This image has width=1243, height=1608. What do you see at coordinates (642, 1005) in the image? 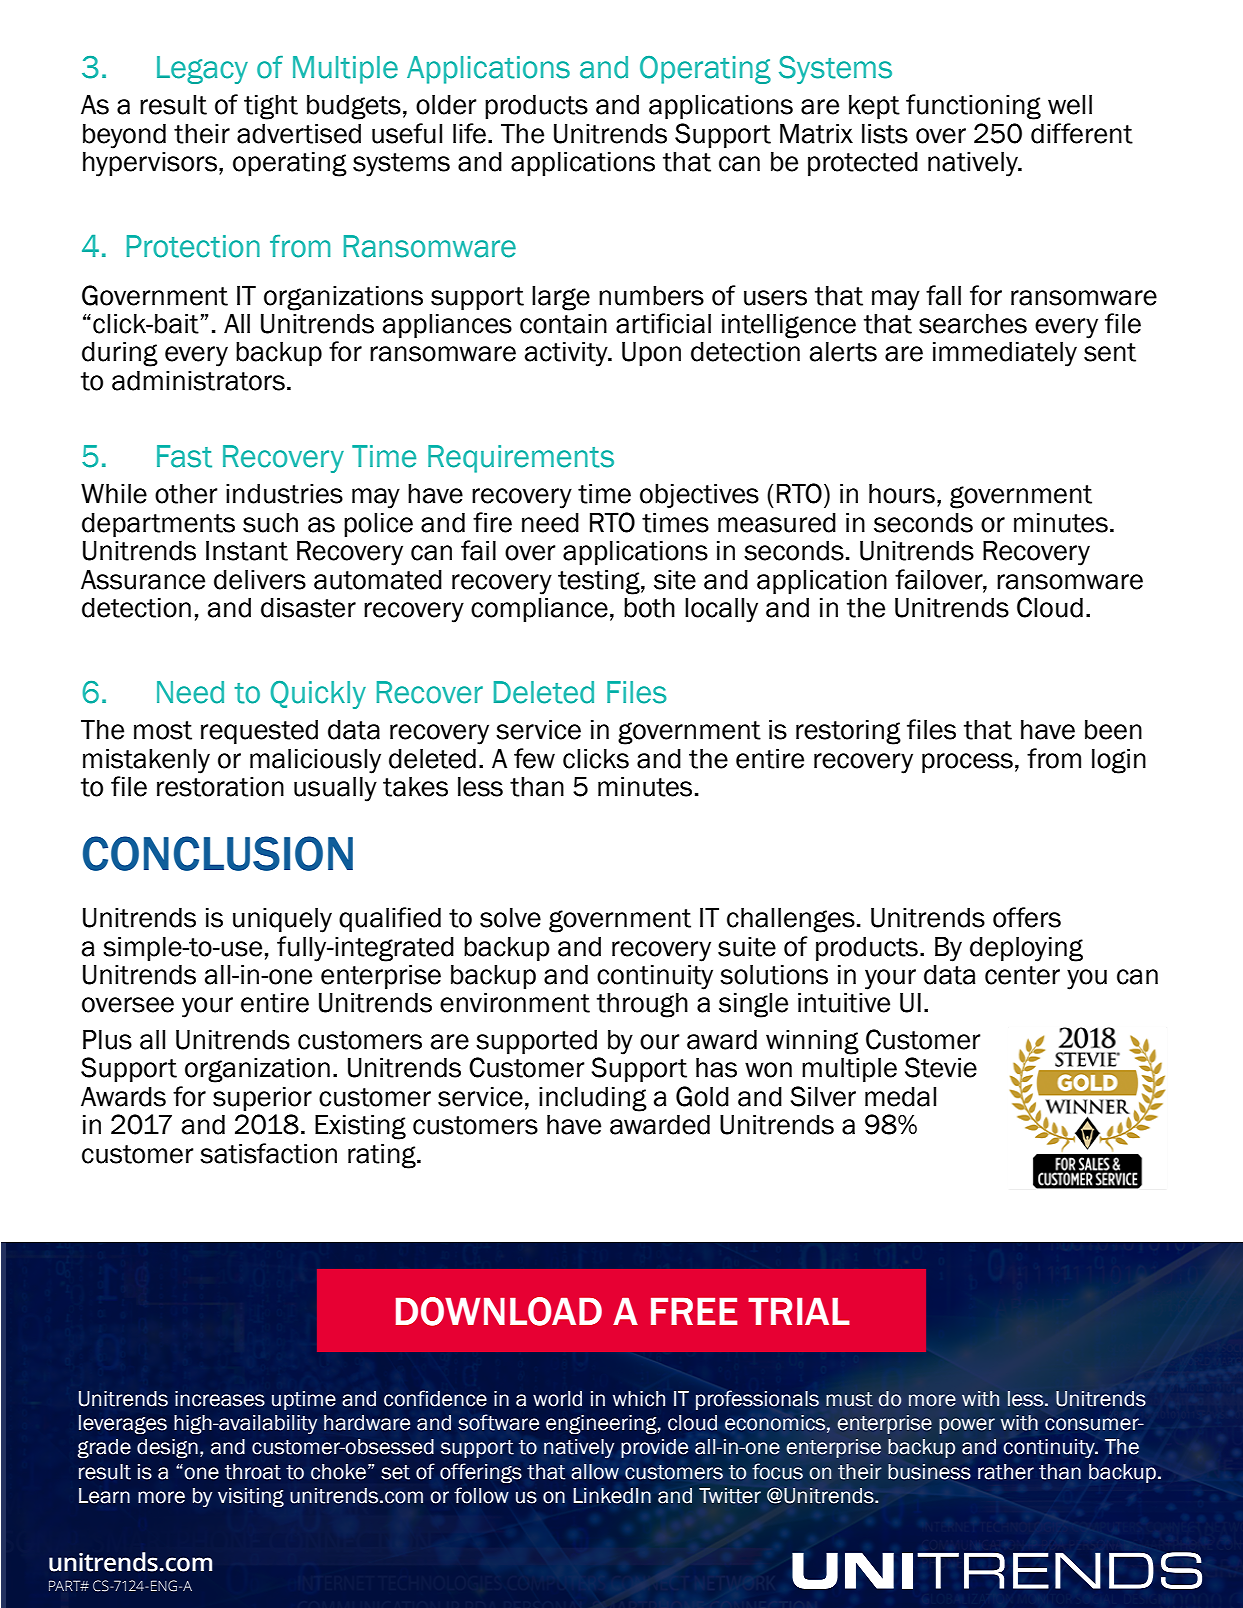
I see `through` at bounding box center [642, 1005].
